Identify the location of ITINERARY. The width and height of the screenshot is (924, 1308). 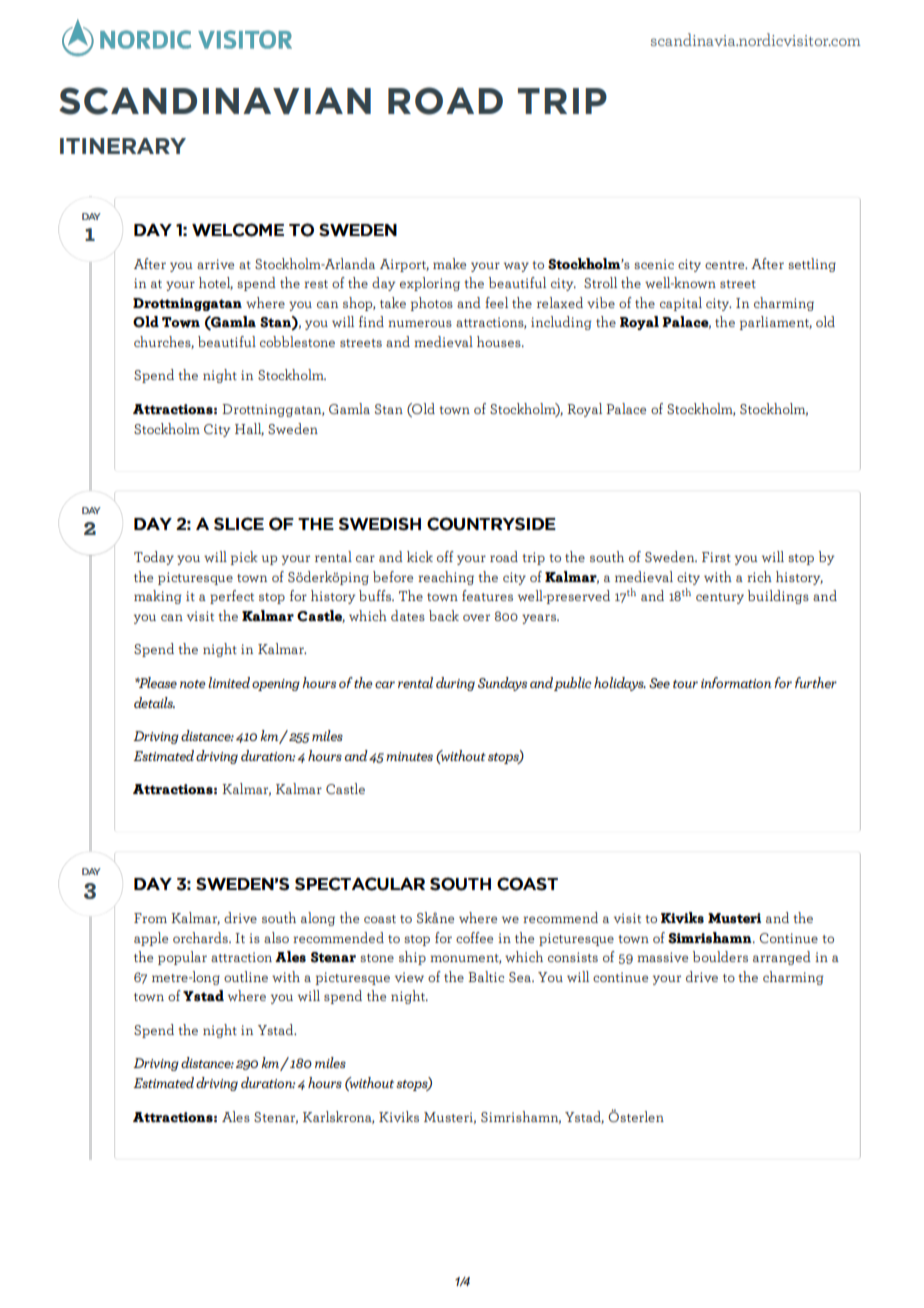
(123, 146).
